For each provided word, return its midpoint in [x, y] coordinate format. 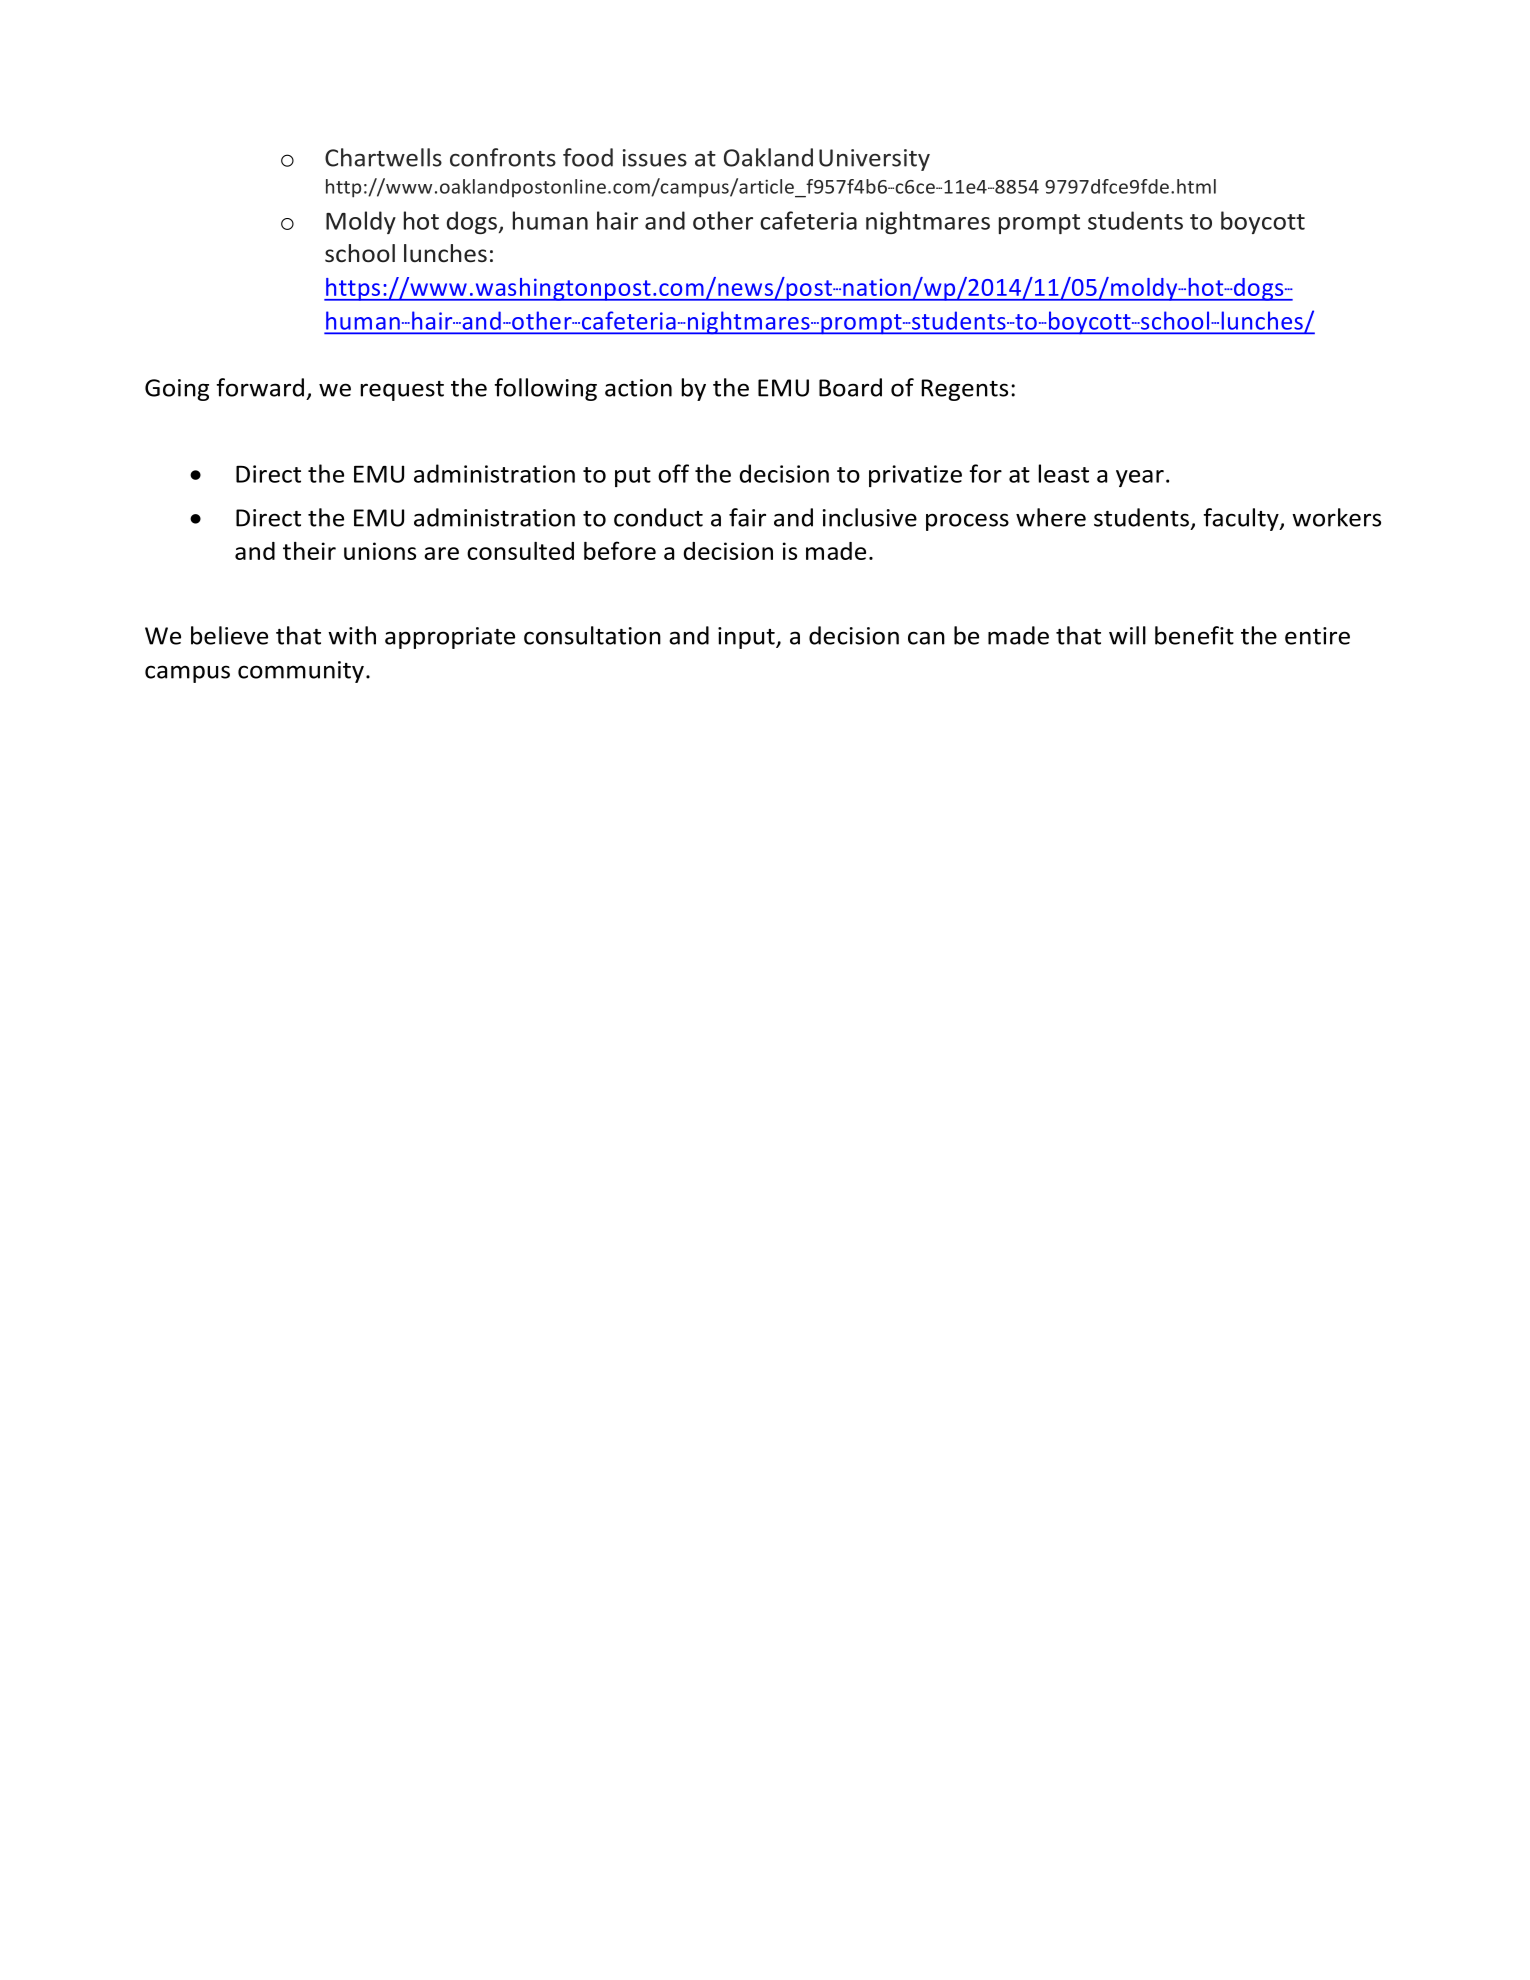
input [747, 638]
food [588, 157]
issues [655, 158]
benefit [1194, 635]
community [301, 672]
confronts [503, 157]
